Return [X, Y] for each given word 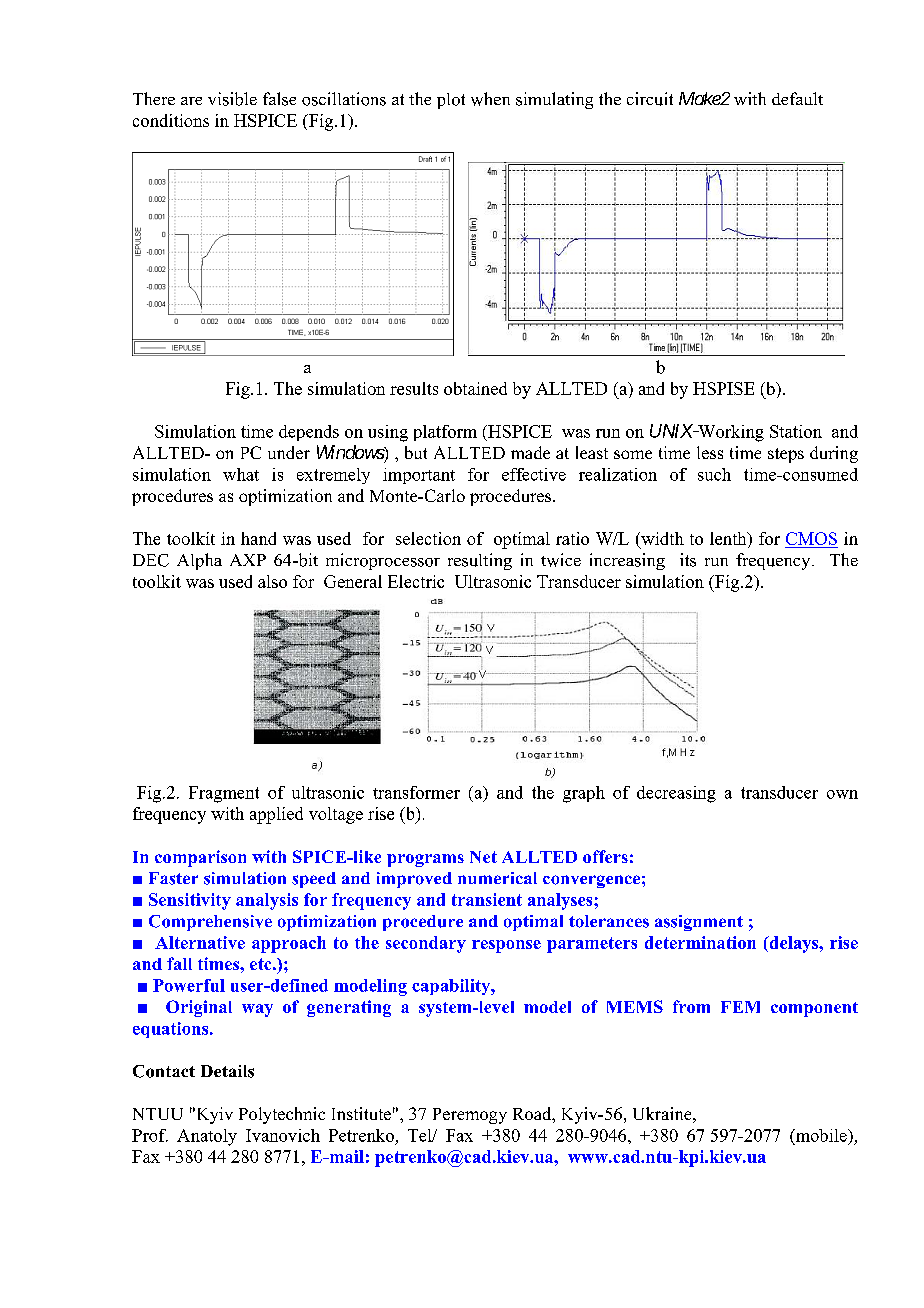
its [688, 560]
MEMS [635, 1006]
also [272, 581]
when [490, 99]
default [797, 98]
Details [227, 1071]
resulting [480, 561]
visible [232, 99]
